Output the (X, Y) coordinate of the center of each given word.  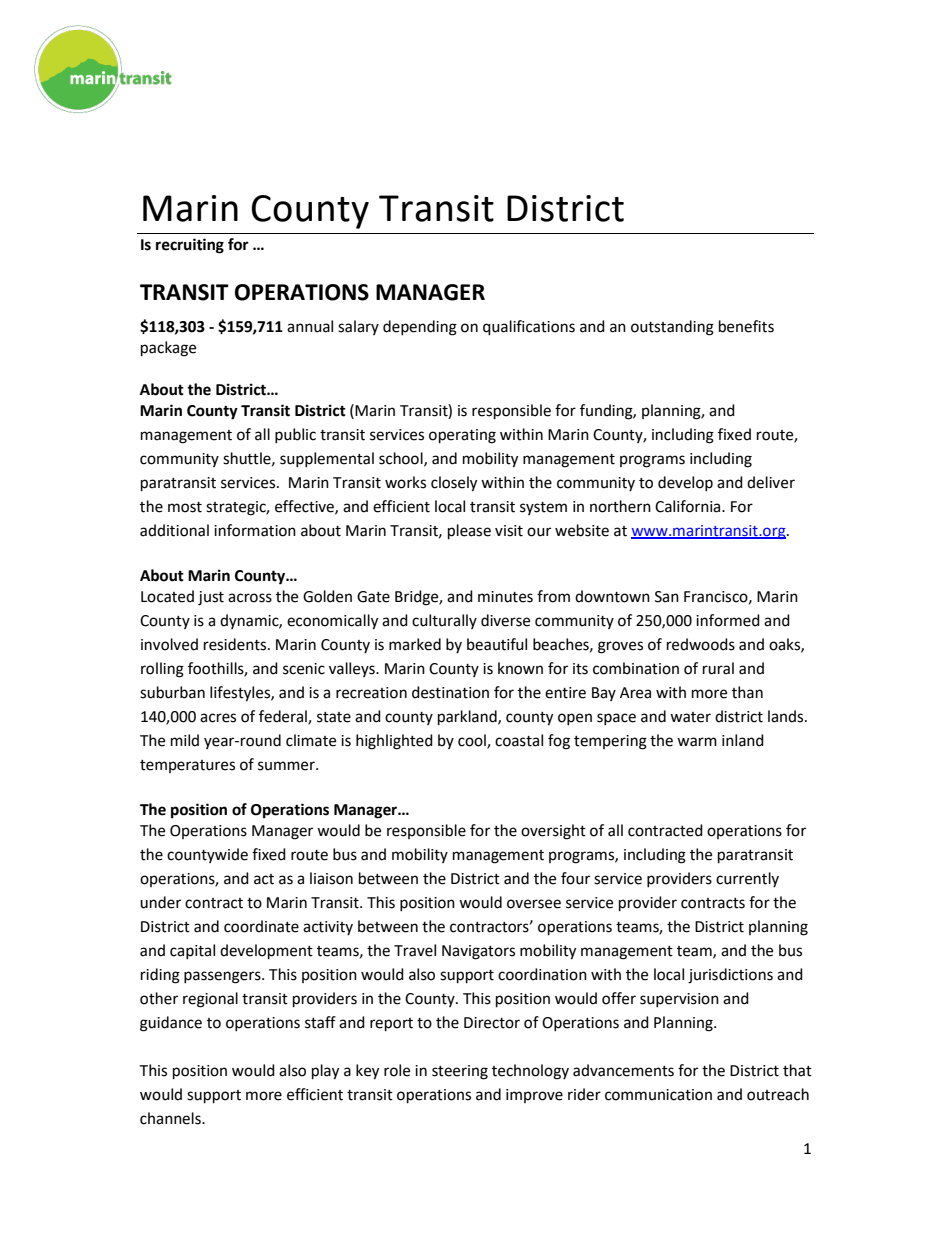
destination (450, 692)
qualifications (529, 328)
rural (718, 668)
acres (218, 718)
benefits (746, 326)
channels (171, 1118)
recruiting (190, 246)
